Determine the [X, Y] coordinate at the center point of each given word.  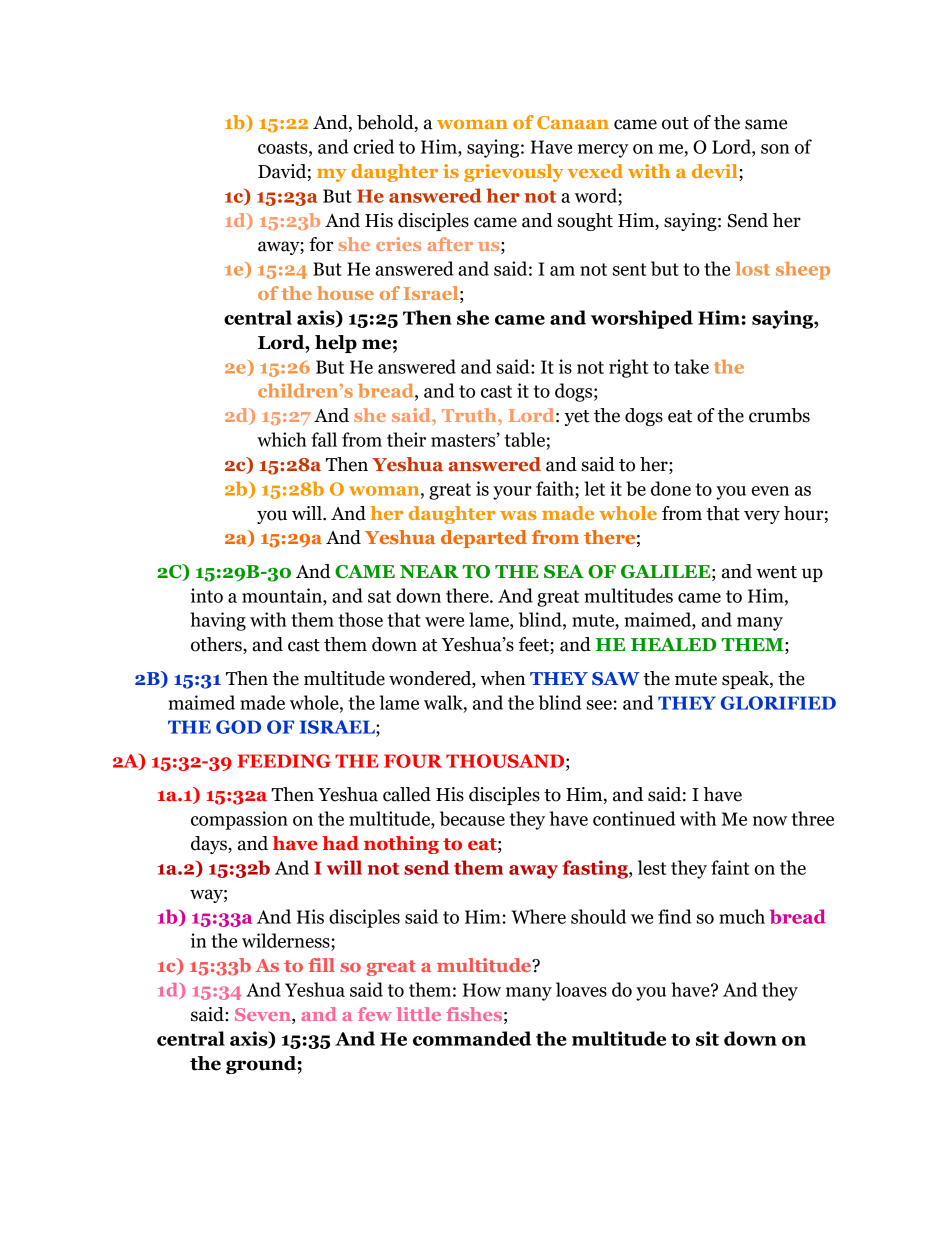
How [482, 990]
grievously [513, 173]
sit [707, 1038]
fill [321, 965]
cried [374, 146]
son [775, 149]
